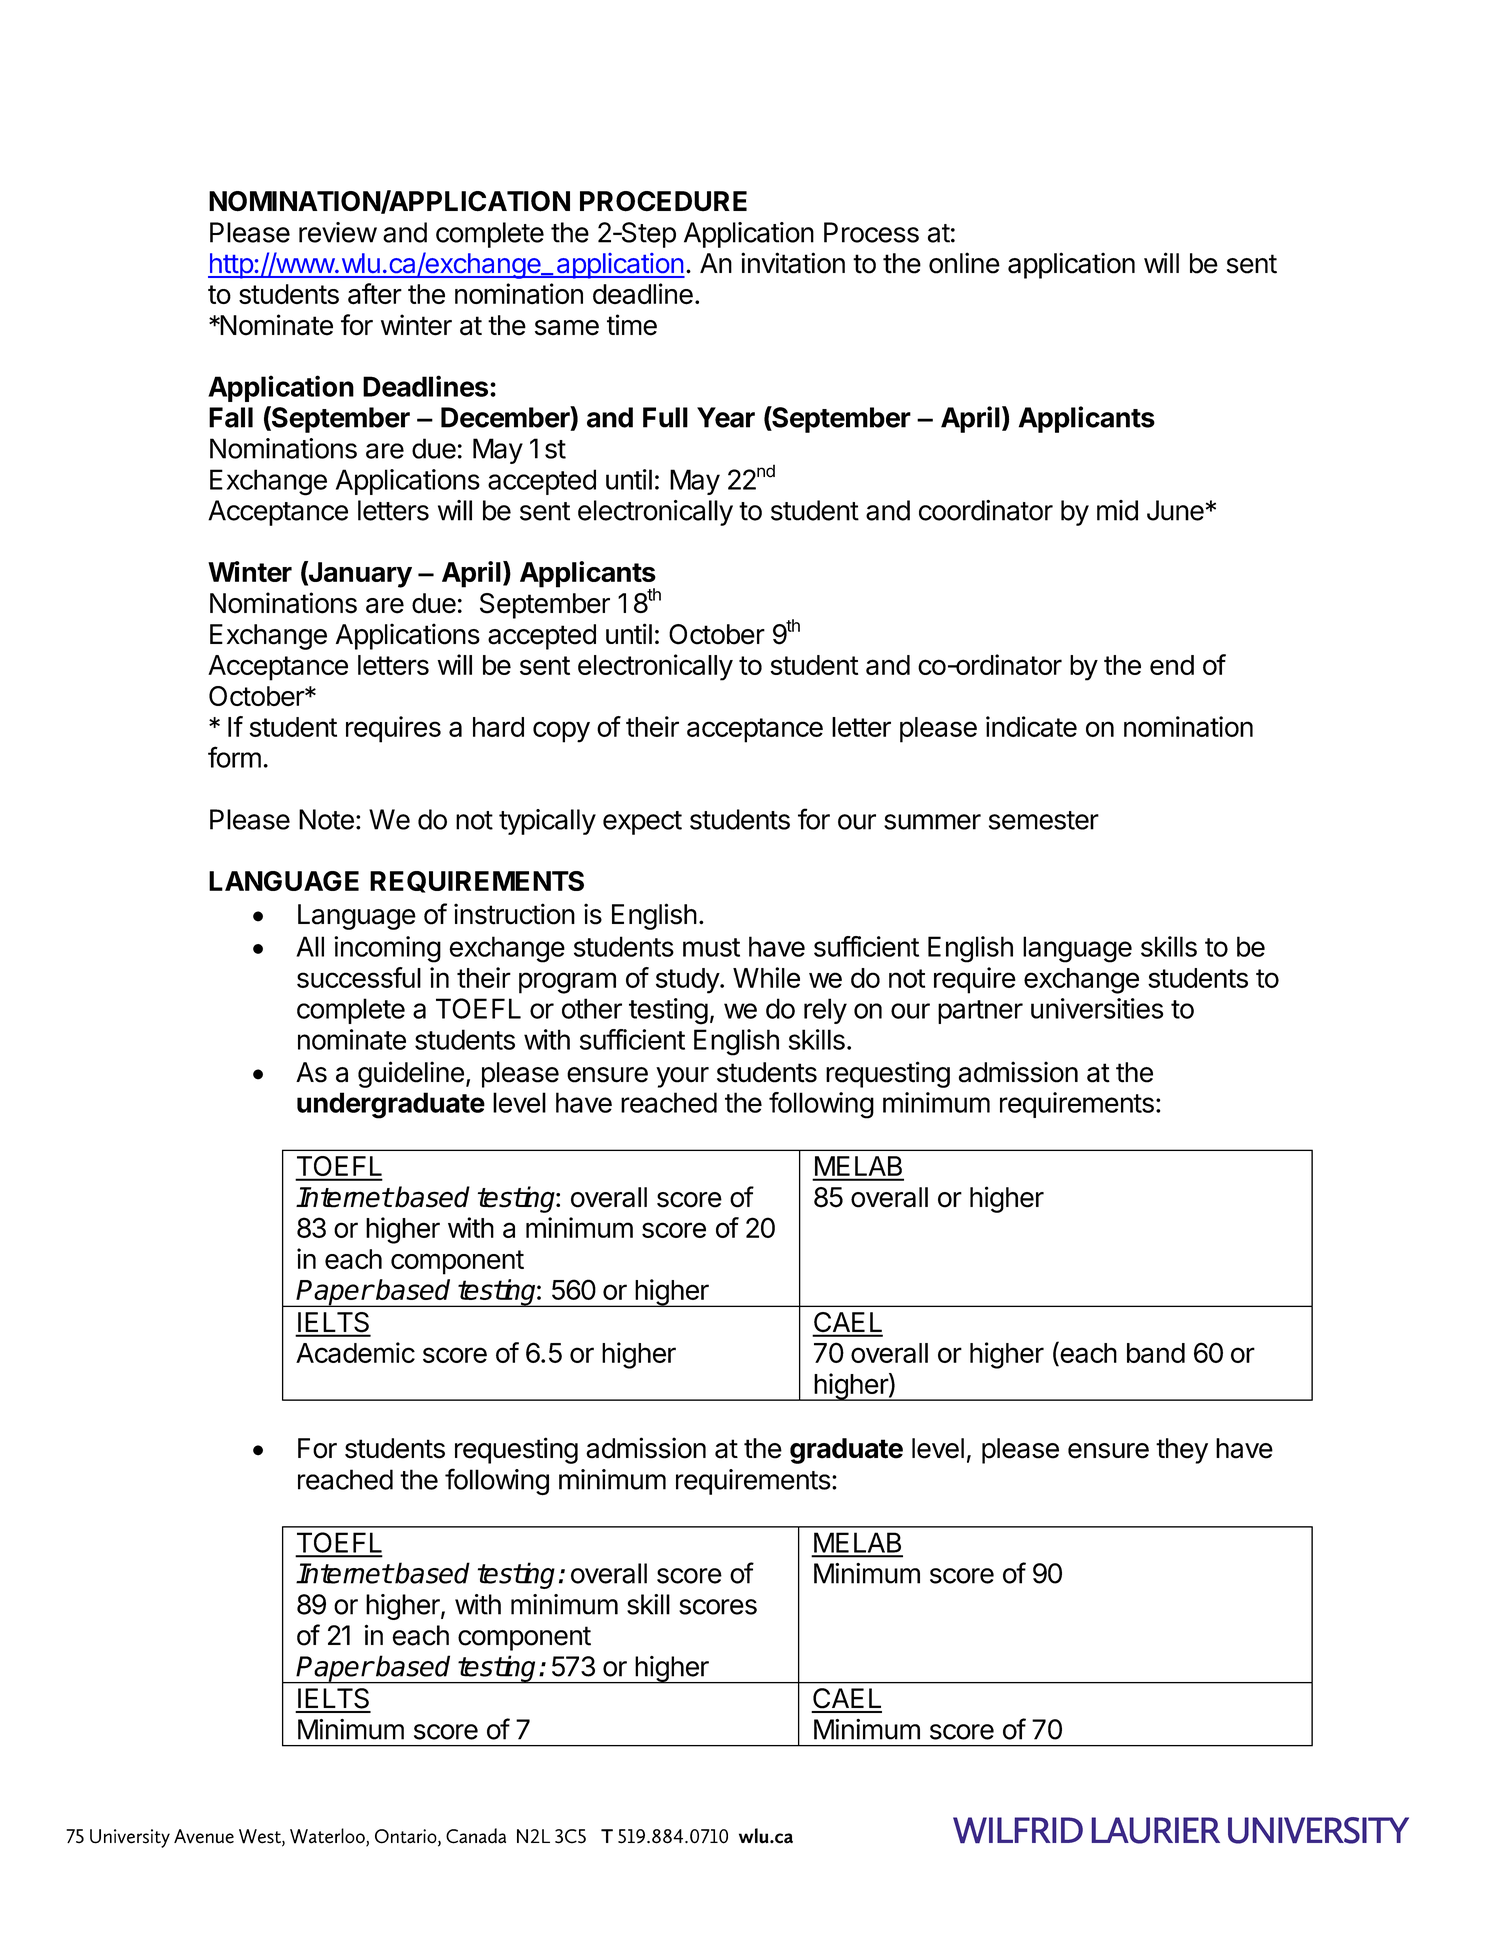 This page has height=1935, width=1495. What do you see at coordinates (338, 232) in the page?
I see `review` at bounding box center [338, 232].
